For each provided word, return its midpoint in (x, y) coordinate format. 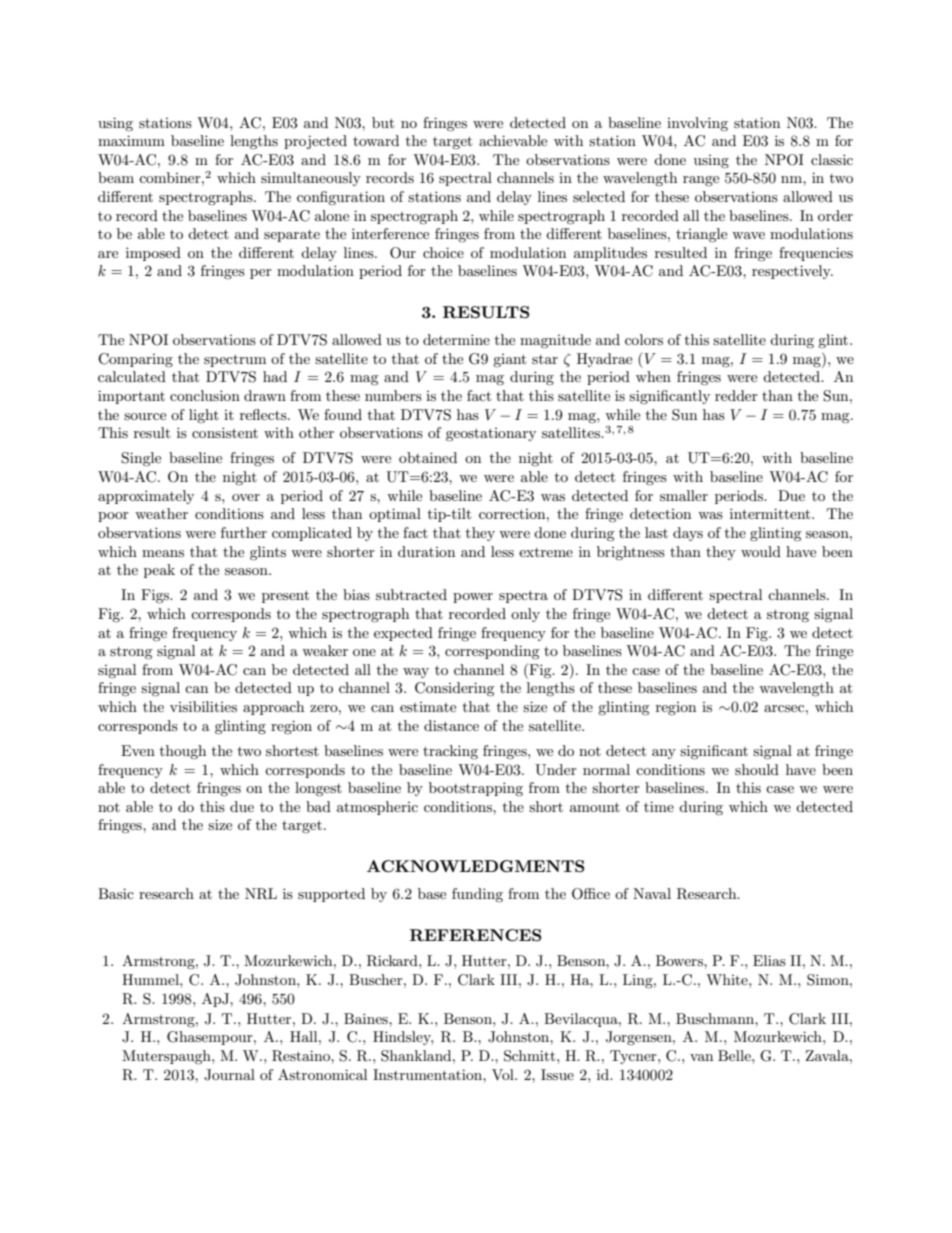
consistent (225, 432)
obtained (428, 457)
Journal (229, 1075)
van (701, 1057)
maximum (131, 140)
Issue (557, 1074)
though (183, 752)
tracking (450, 752)
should (757, 769)
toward (376, 140)
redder (736, 395)
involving (697, 124)
